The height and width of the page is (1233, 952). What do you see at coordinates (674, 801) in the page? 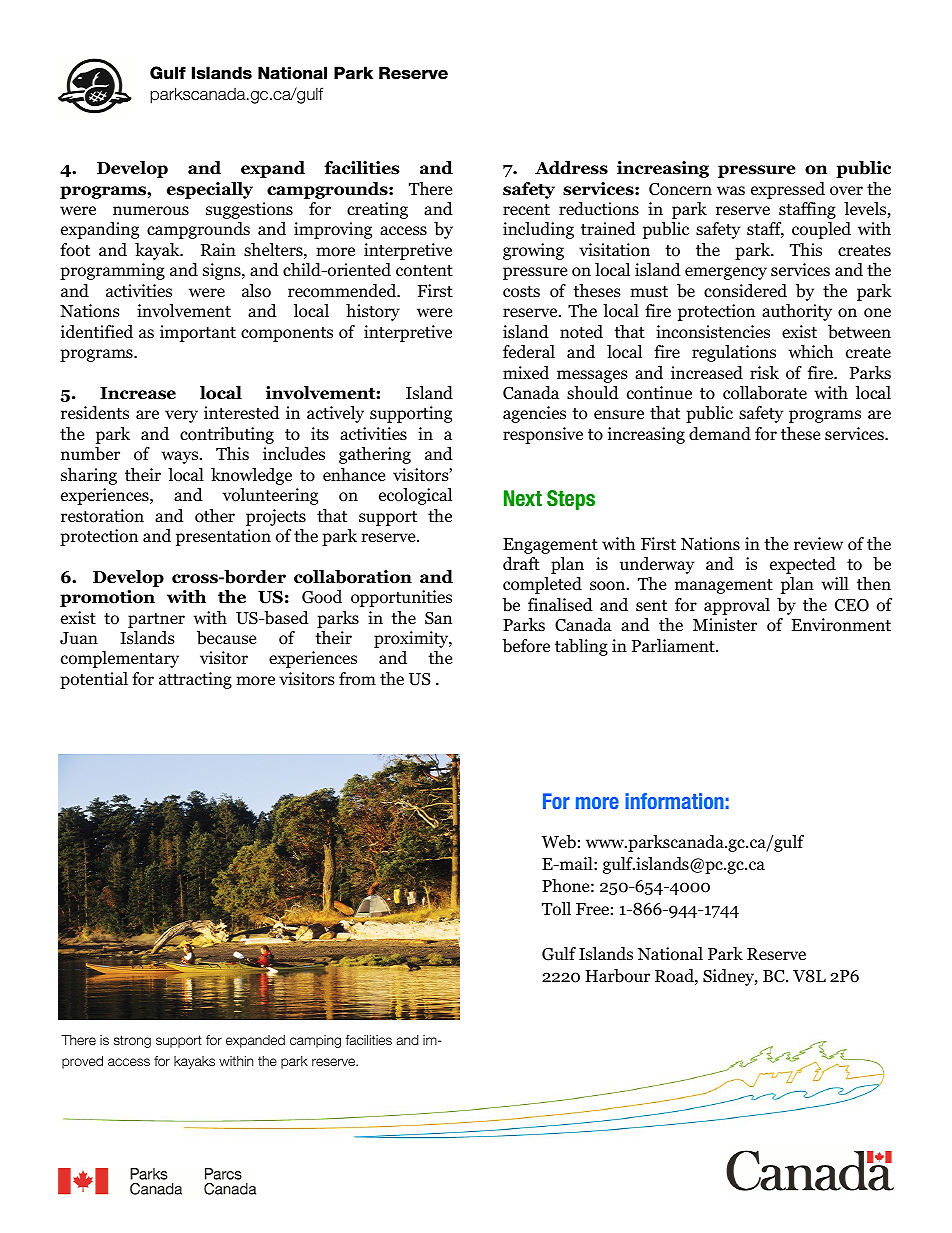
I see `information` at bounding box center [674, 801].
